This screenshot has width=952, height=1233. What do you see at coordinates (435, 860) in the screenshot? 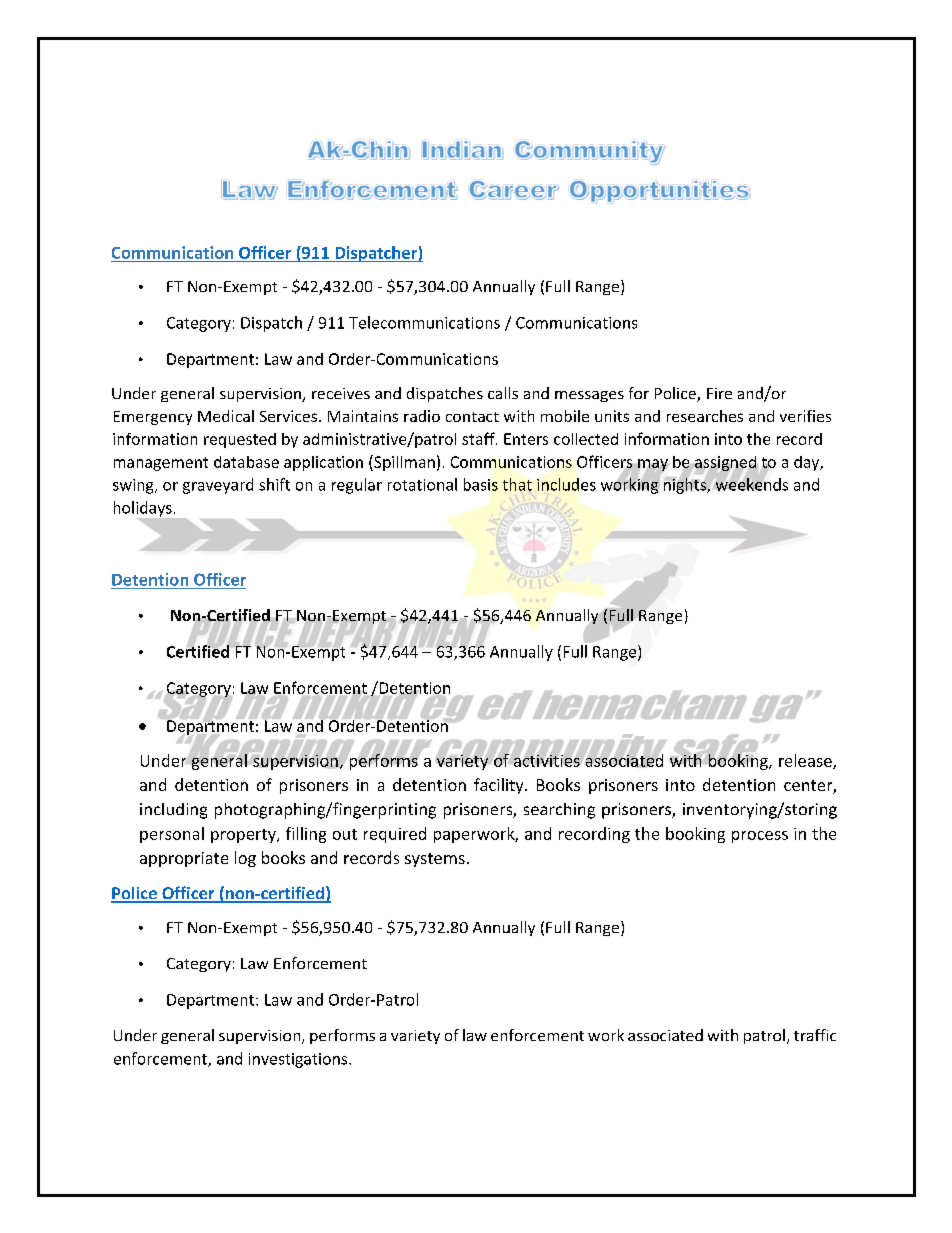
I see `systems` at bounding box center [435, 860].
